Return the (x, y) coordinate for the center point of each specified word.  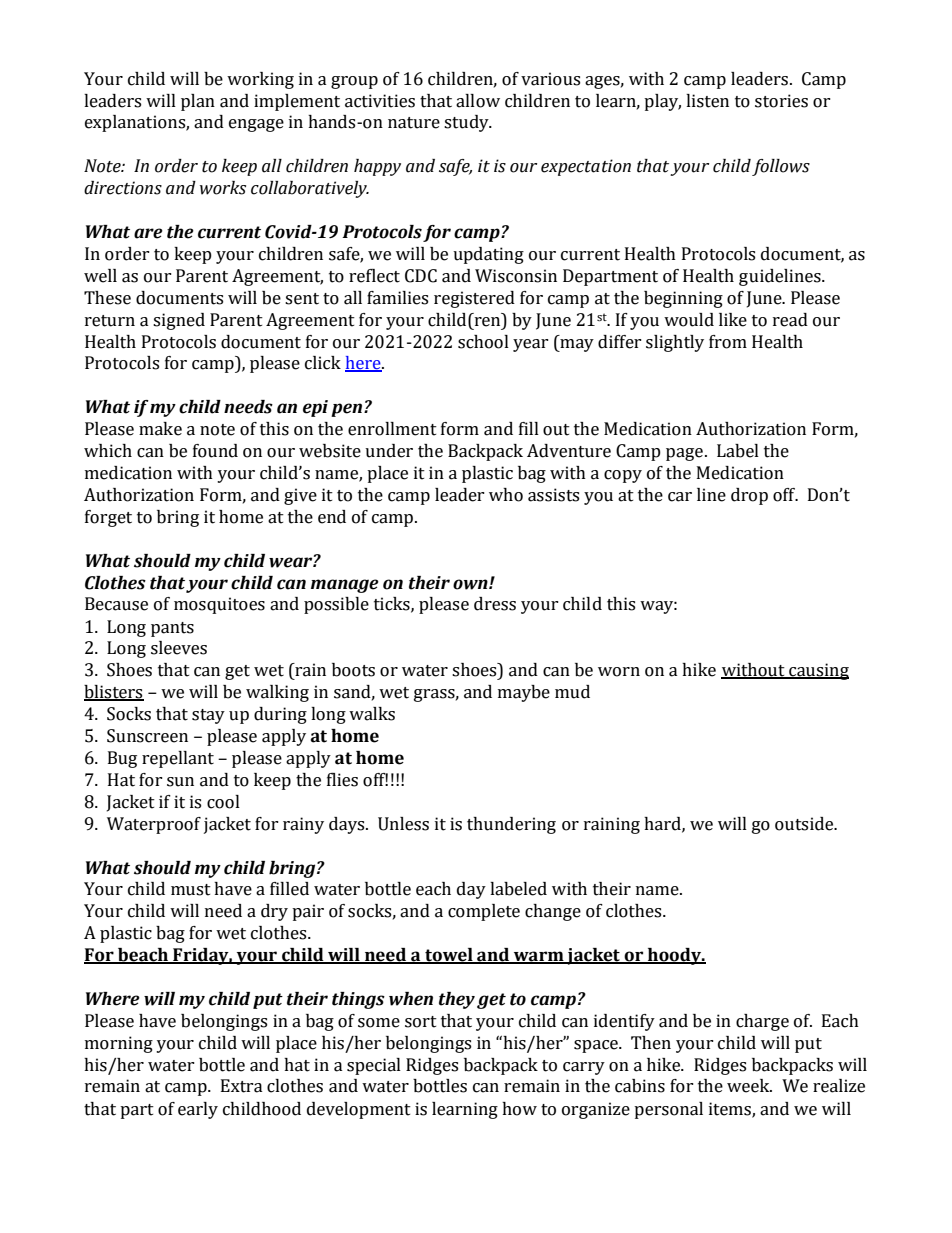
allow (478, 101)
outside (805, 824)
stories (781, 101)
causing (818, 671)
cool (223, 802)
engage (256, 125)
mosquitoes (219, 605)
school (483, 342)
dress (495, 604)
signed (179, 321)
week (749, 1086)
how (519, 1109)
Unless (403, 824)
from (728, 342)
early (198, 1110)
